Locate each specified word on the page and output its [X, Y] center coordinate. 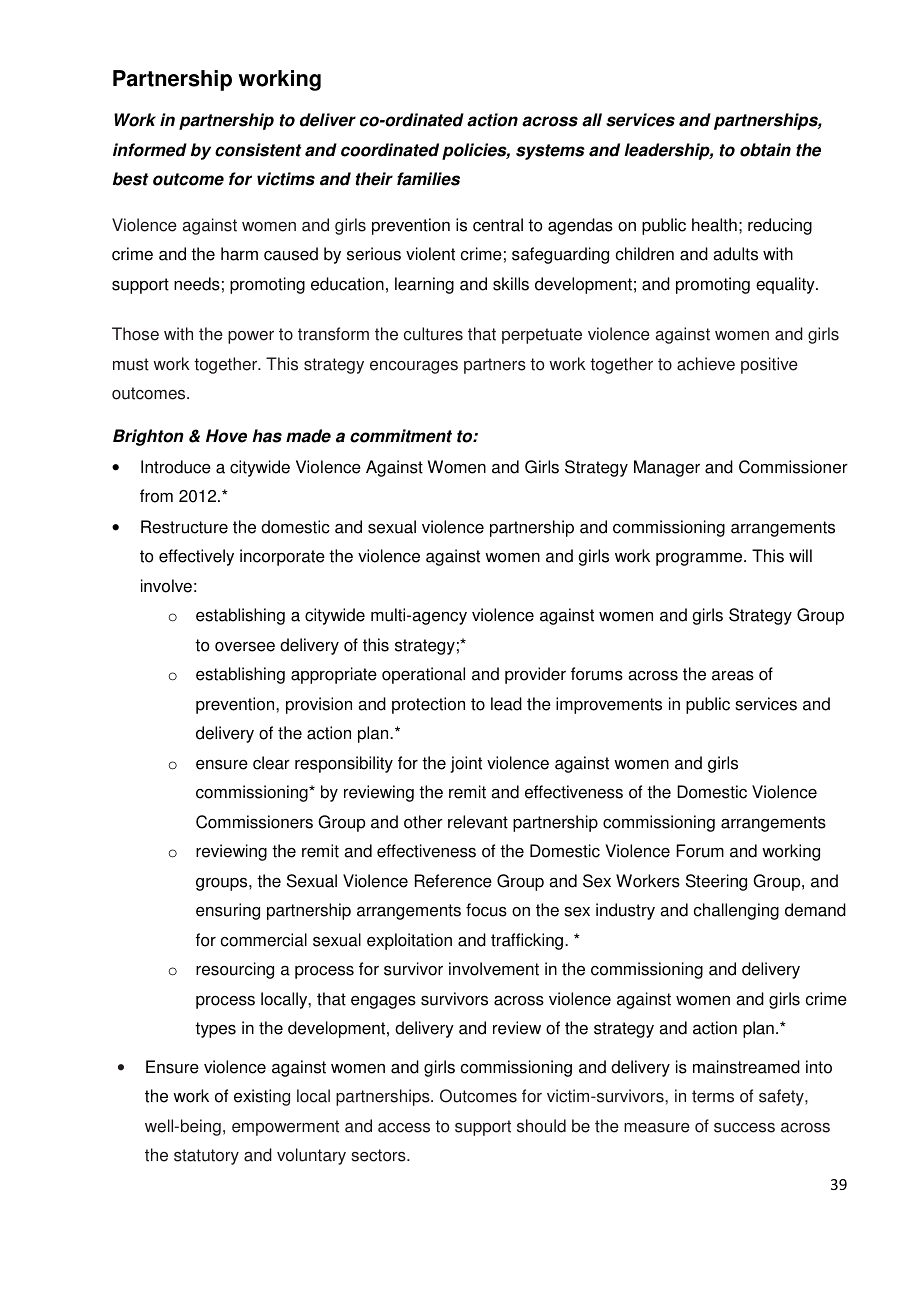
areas [733, 676]
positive [769, 365]
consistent [258, 150]
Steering [716, 882]
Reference [453, 881]
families [428, 179]
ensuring [228, 911]
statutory [206, 1157]
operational [423, 675]
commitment [401, 436]
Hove [226, 436]
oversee [245, 646]
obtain [765, 150]
